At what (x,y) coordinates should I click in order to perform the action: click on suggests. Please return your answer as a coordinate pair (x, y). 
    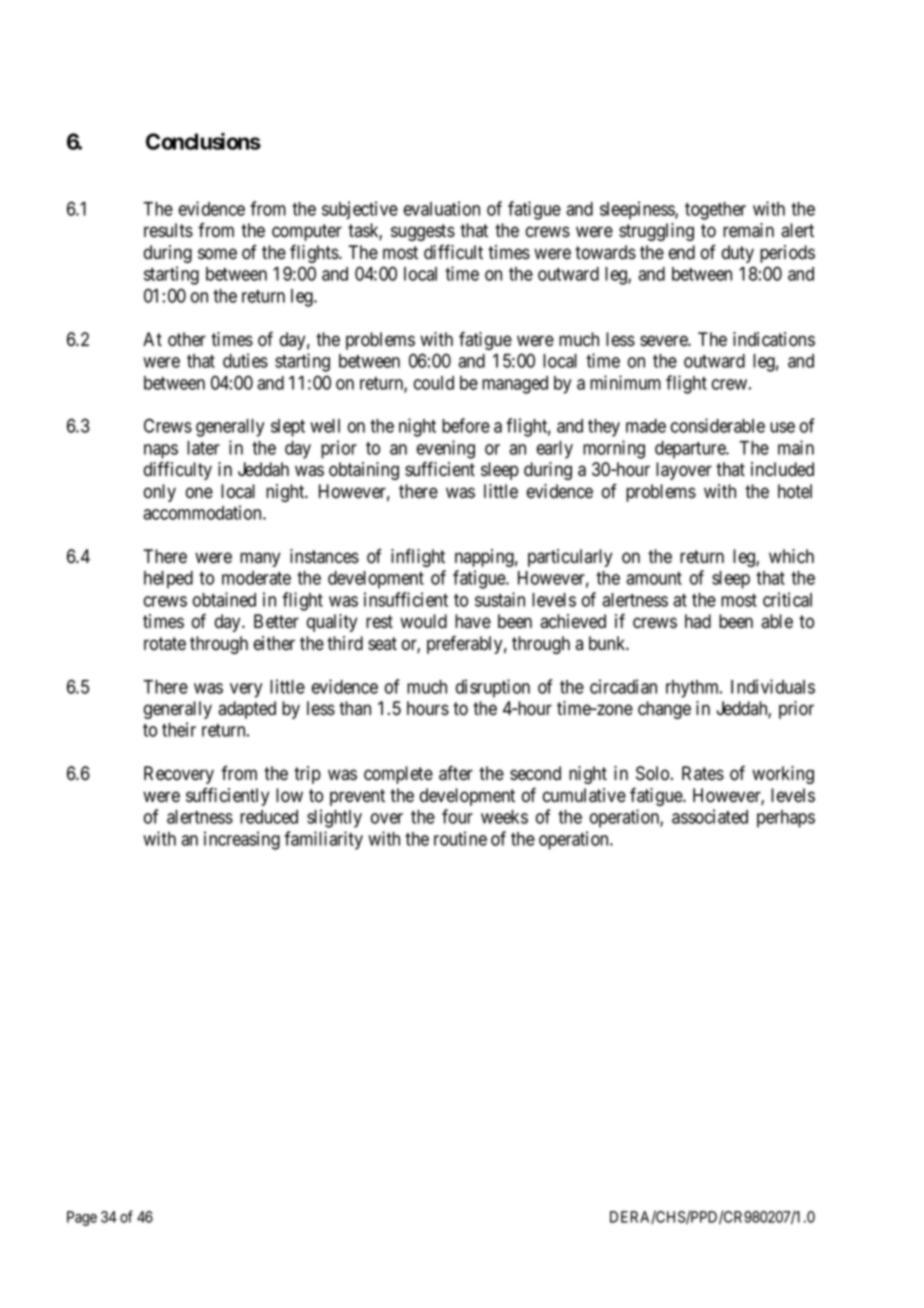
    Looking at the image, I should click on (423, 232).
